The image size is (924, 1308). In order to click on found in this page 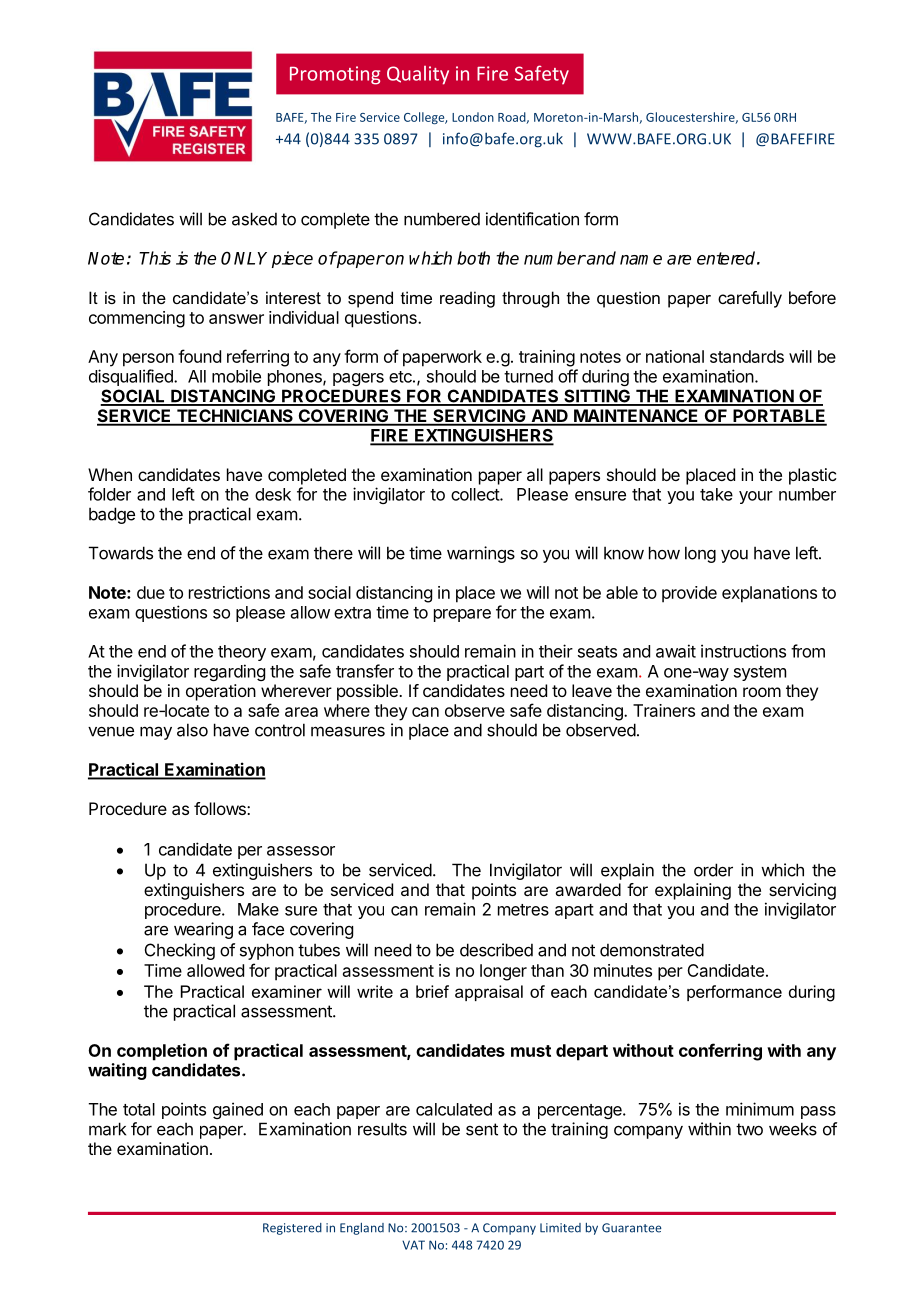, I will do `click(199, 356)`.
